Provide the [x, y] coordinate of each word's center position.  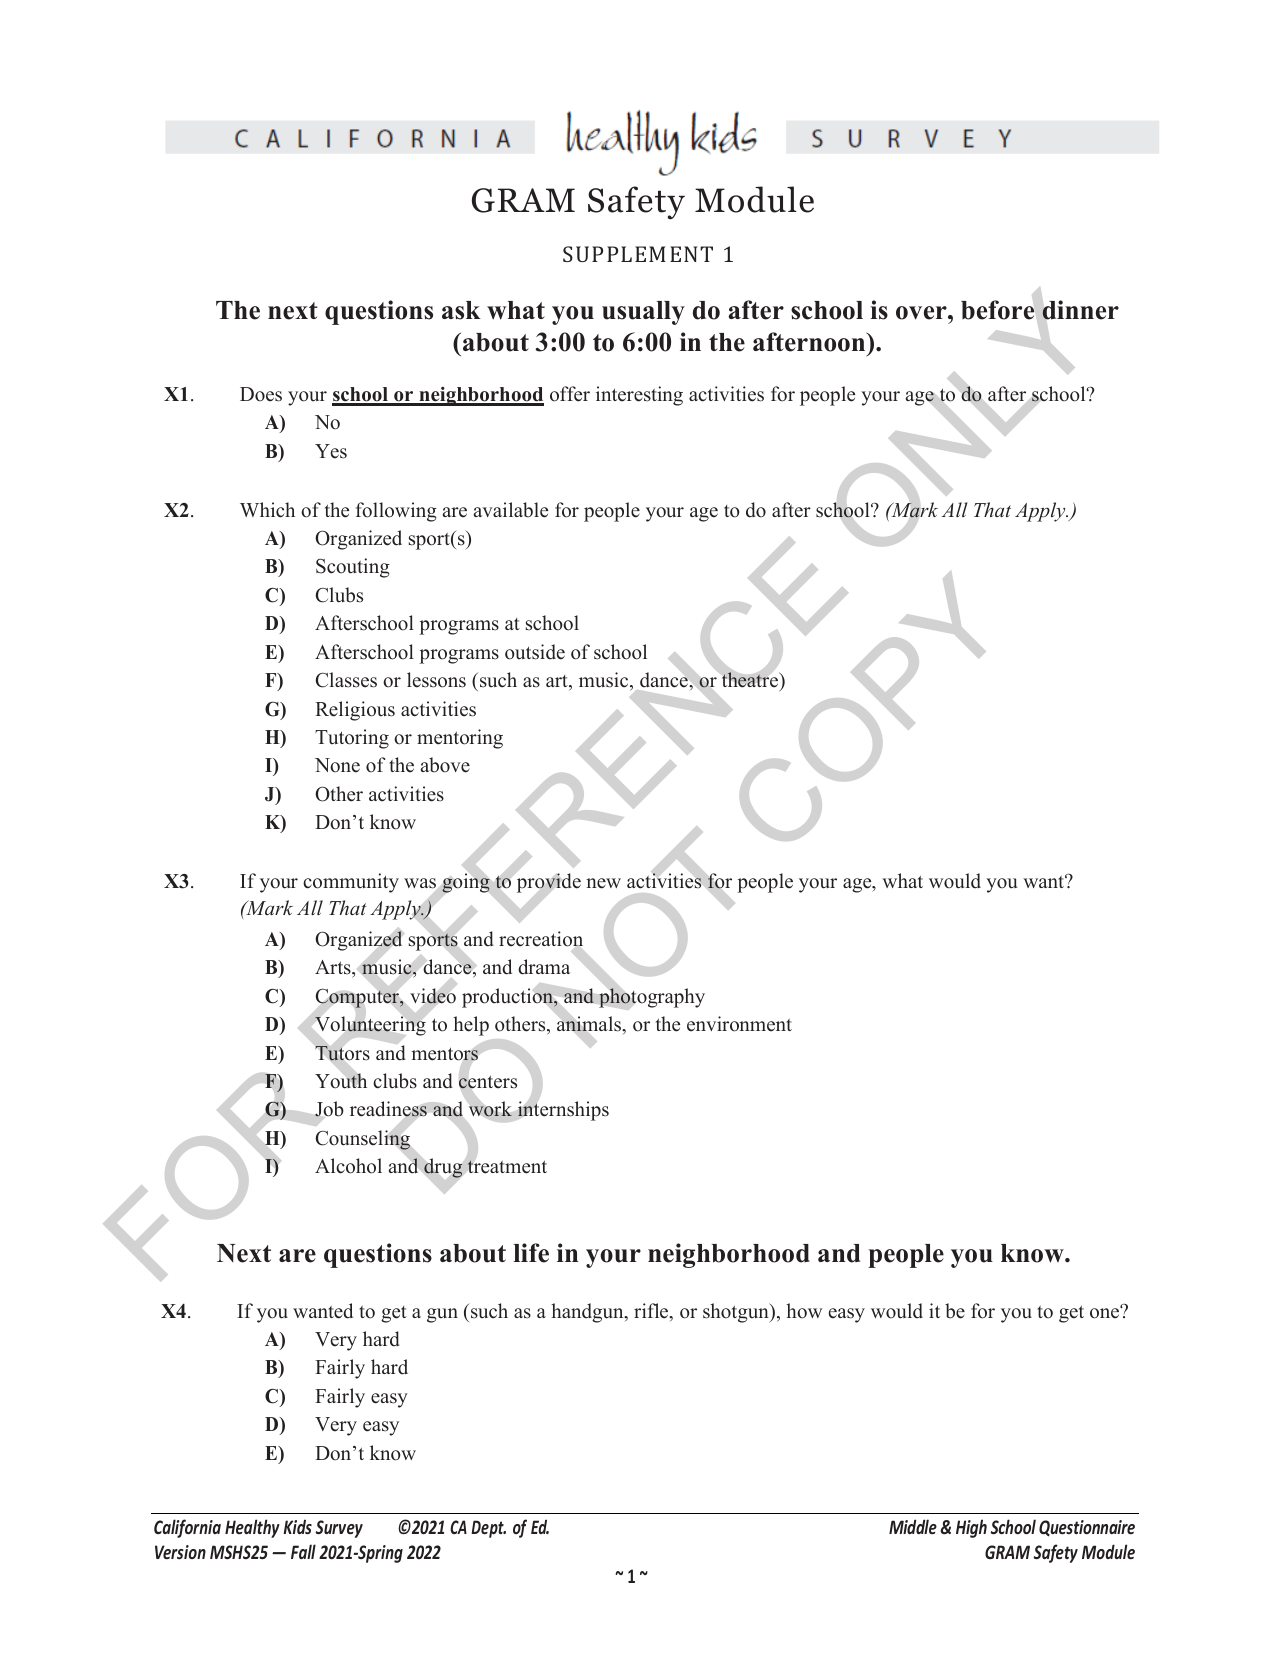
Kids [297, 1527]
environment [739, 1024]
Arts [334, 969]
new [603, 883]
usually [643, 313]
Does [261, 394]
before [997, 310]
